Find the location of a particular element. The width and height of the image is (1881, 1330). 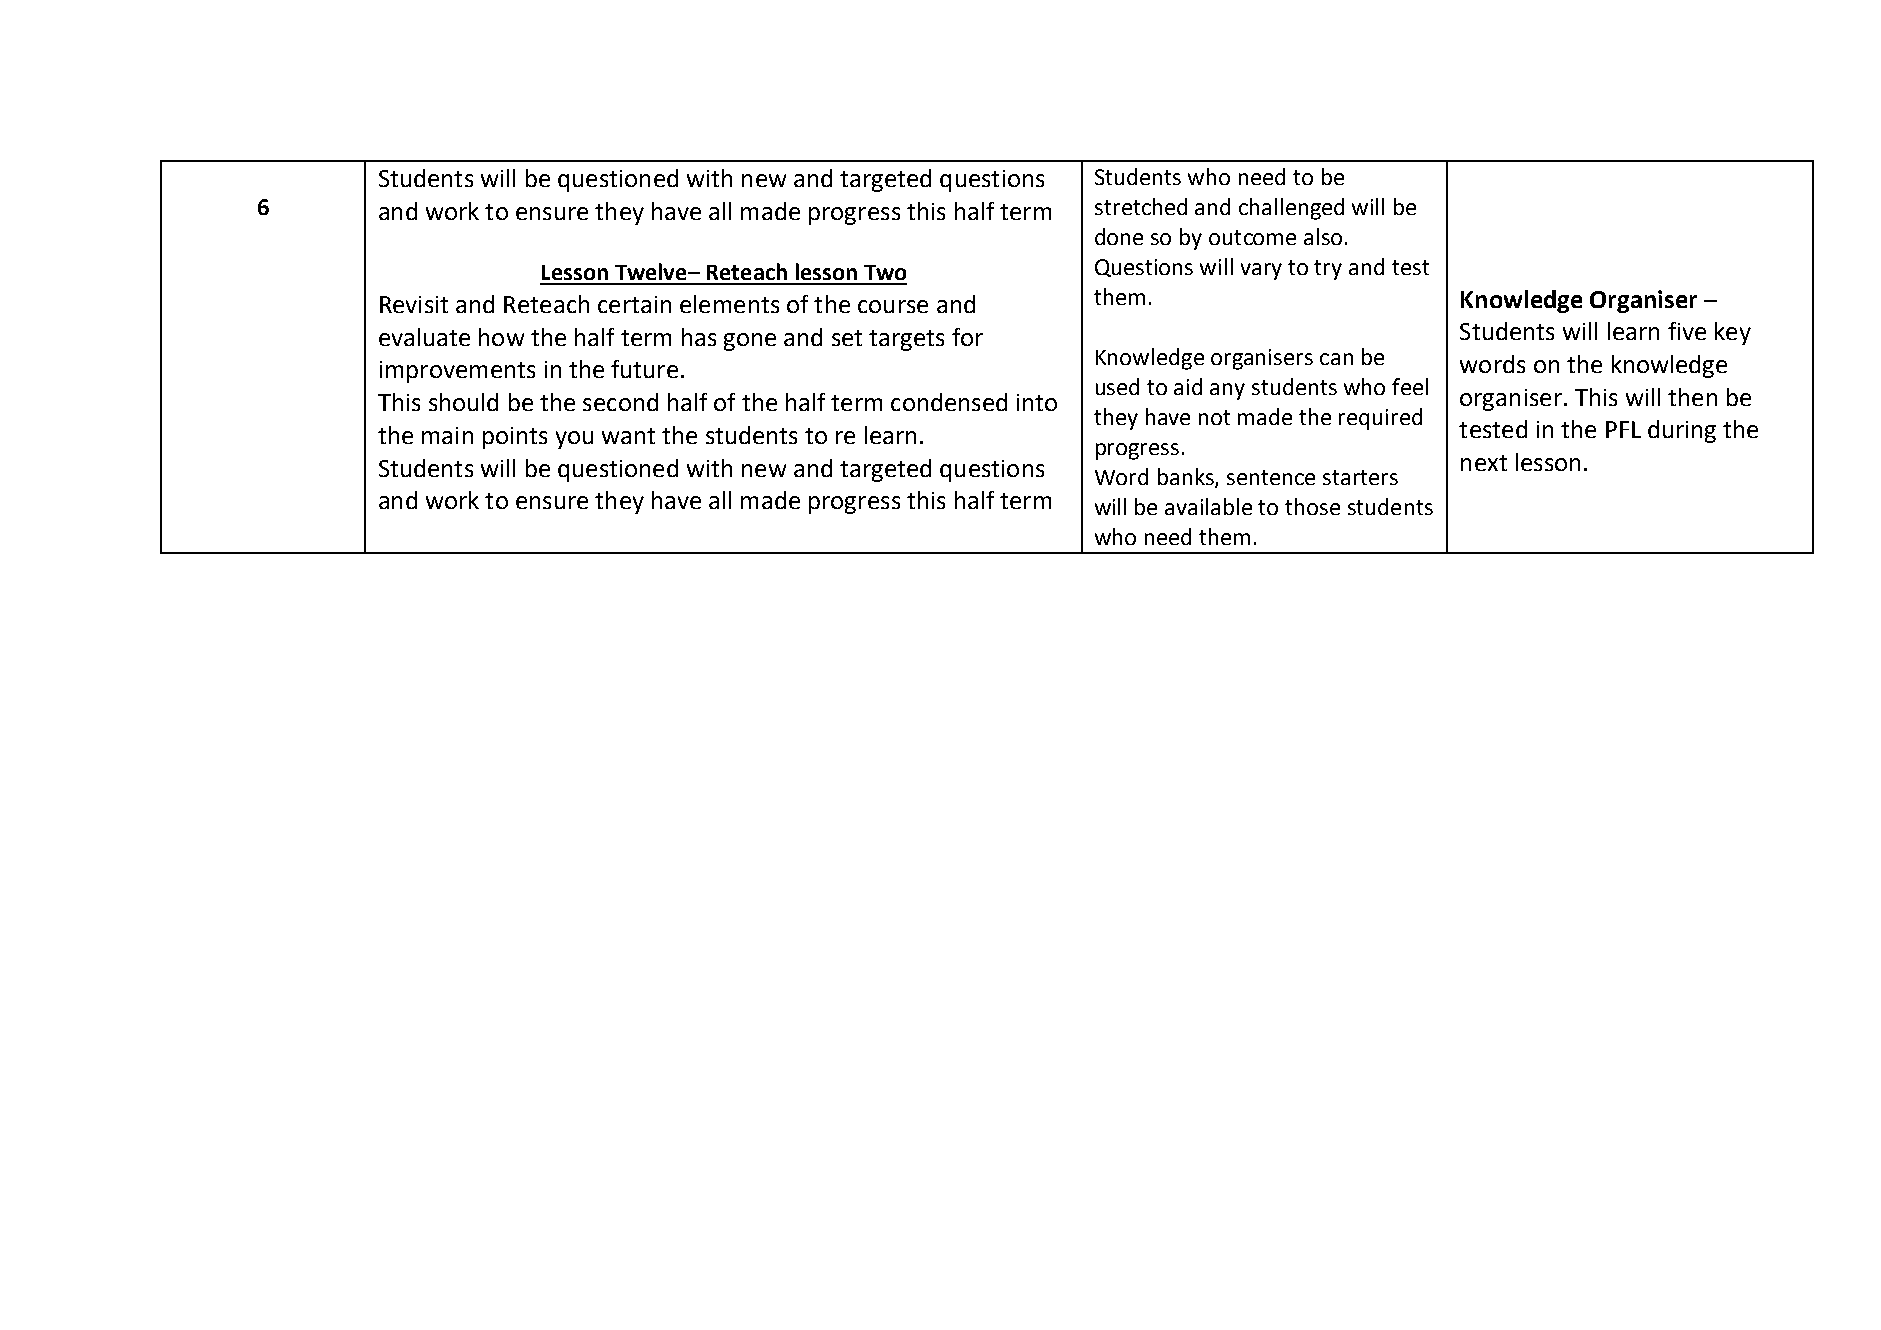

can is located at coordinates (1336, 359).
